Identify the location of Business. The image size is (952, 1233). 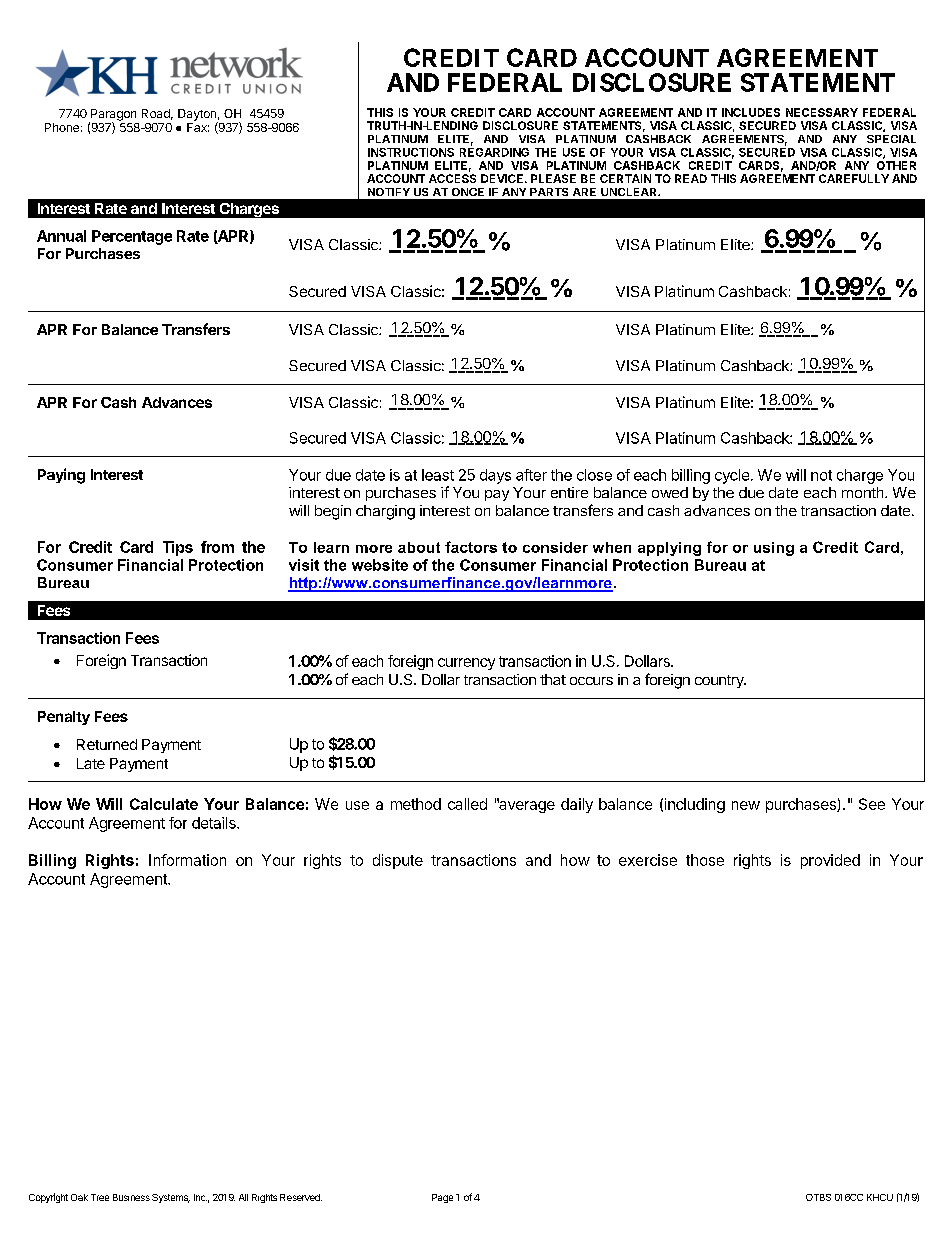
(131, 1197).
